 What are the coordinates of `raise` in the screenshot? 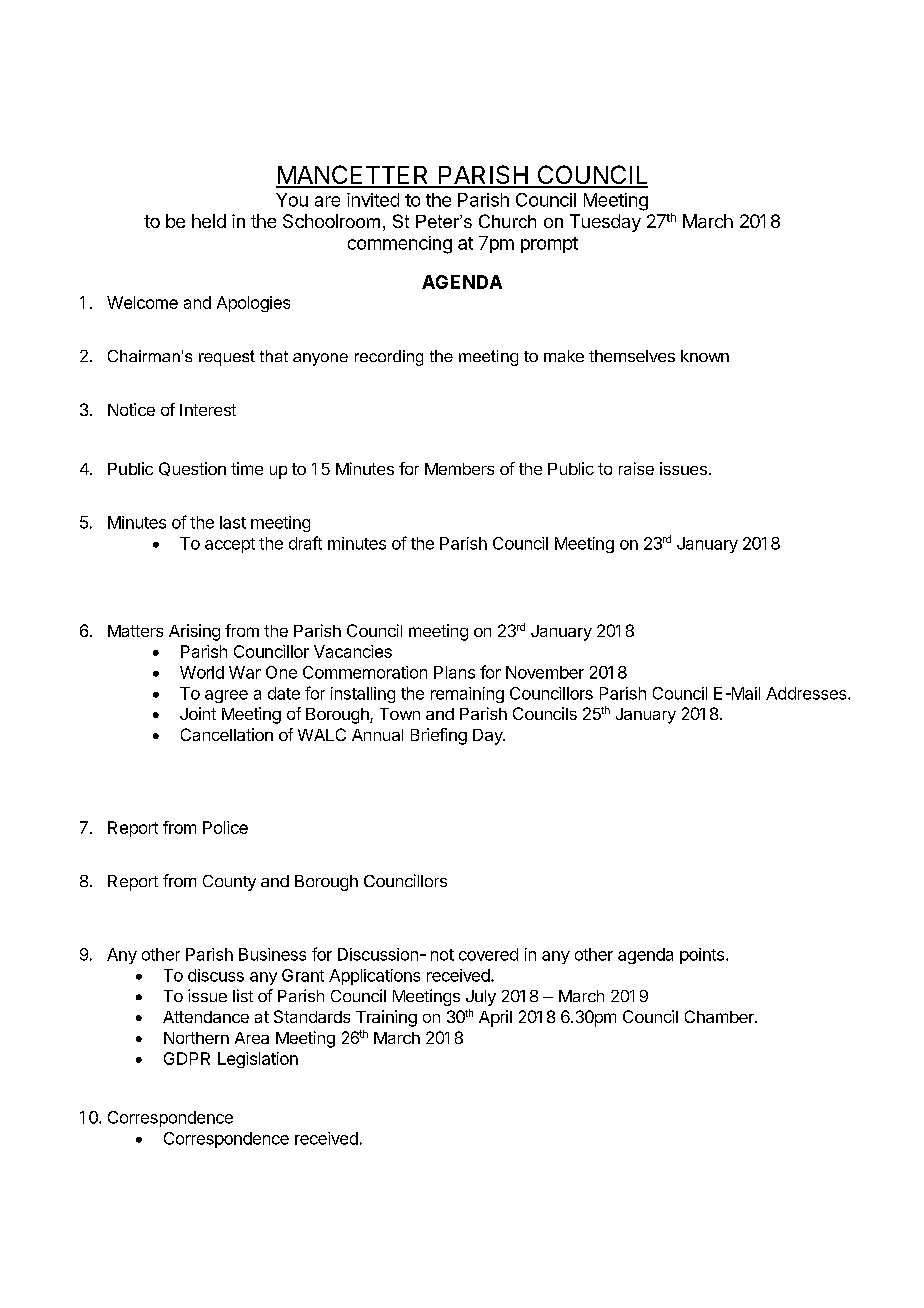 It's located at (636, 468).
